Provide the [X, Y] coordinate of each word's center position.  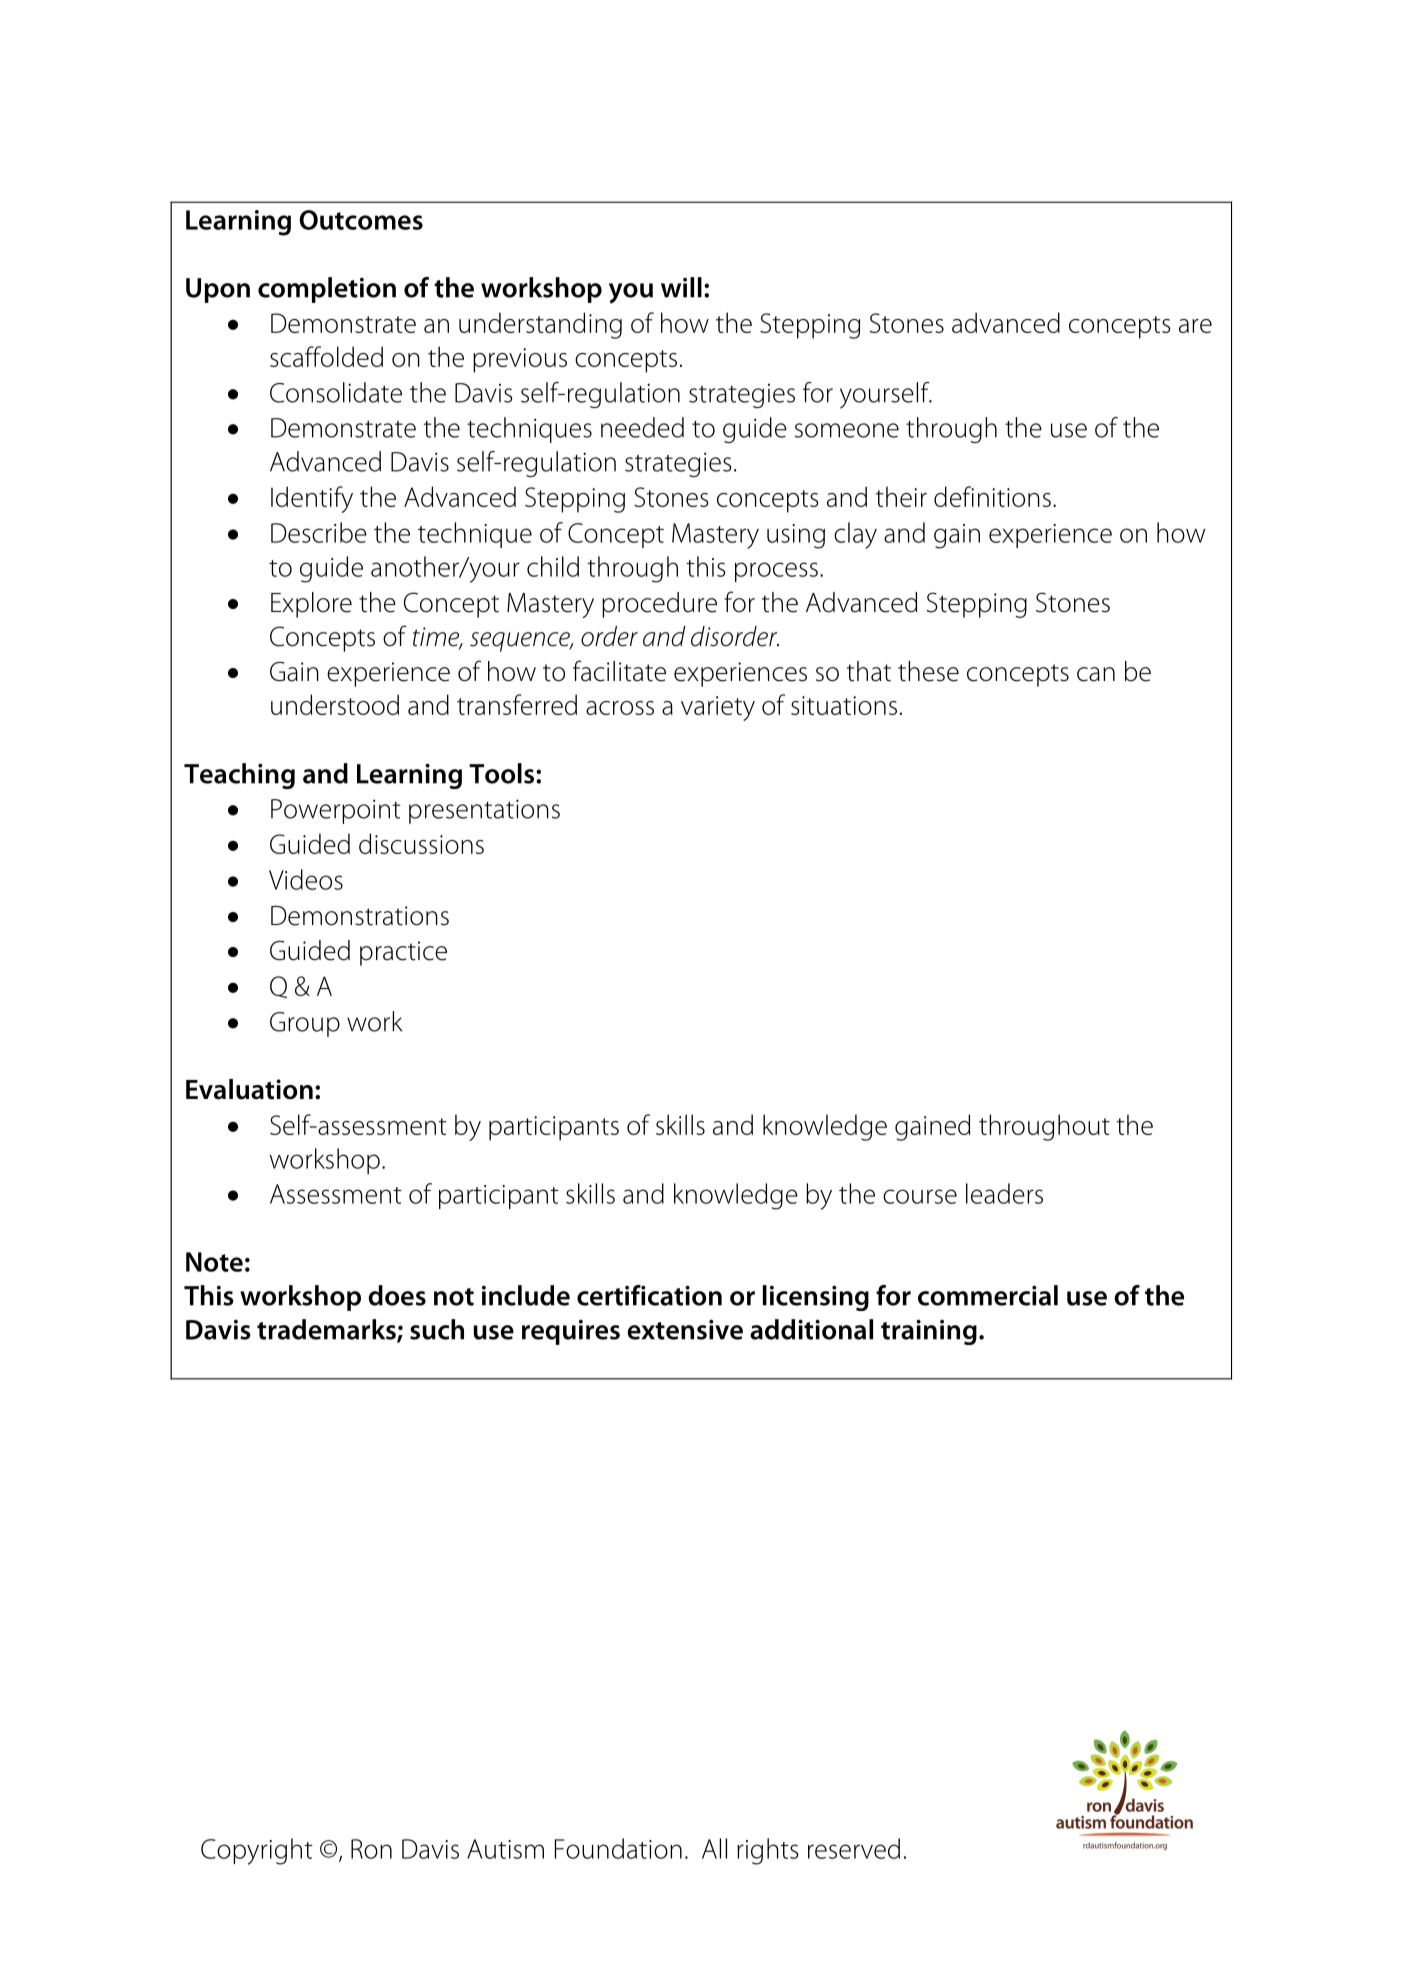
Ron [371, 1849]
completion [327, 290]
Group [305, 1024]
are [1195, 326]
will [681, 287]
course [920, 1196]
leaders [1004, 1193]
